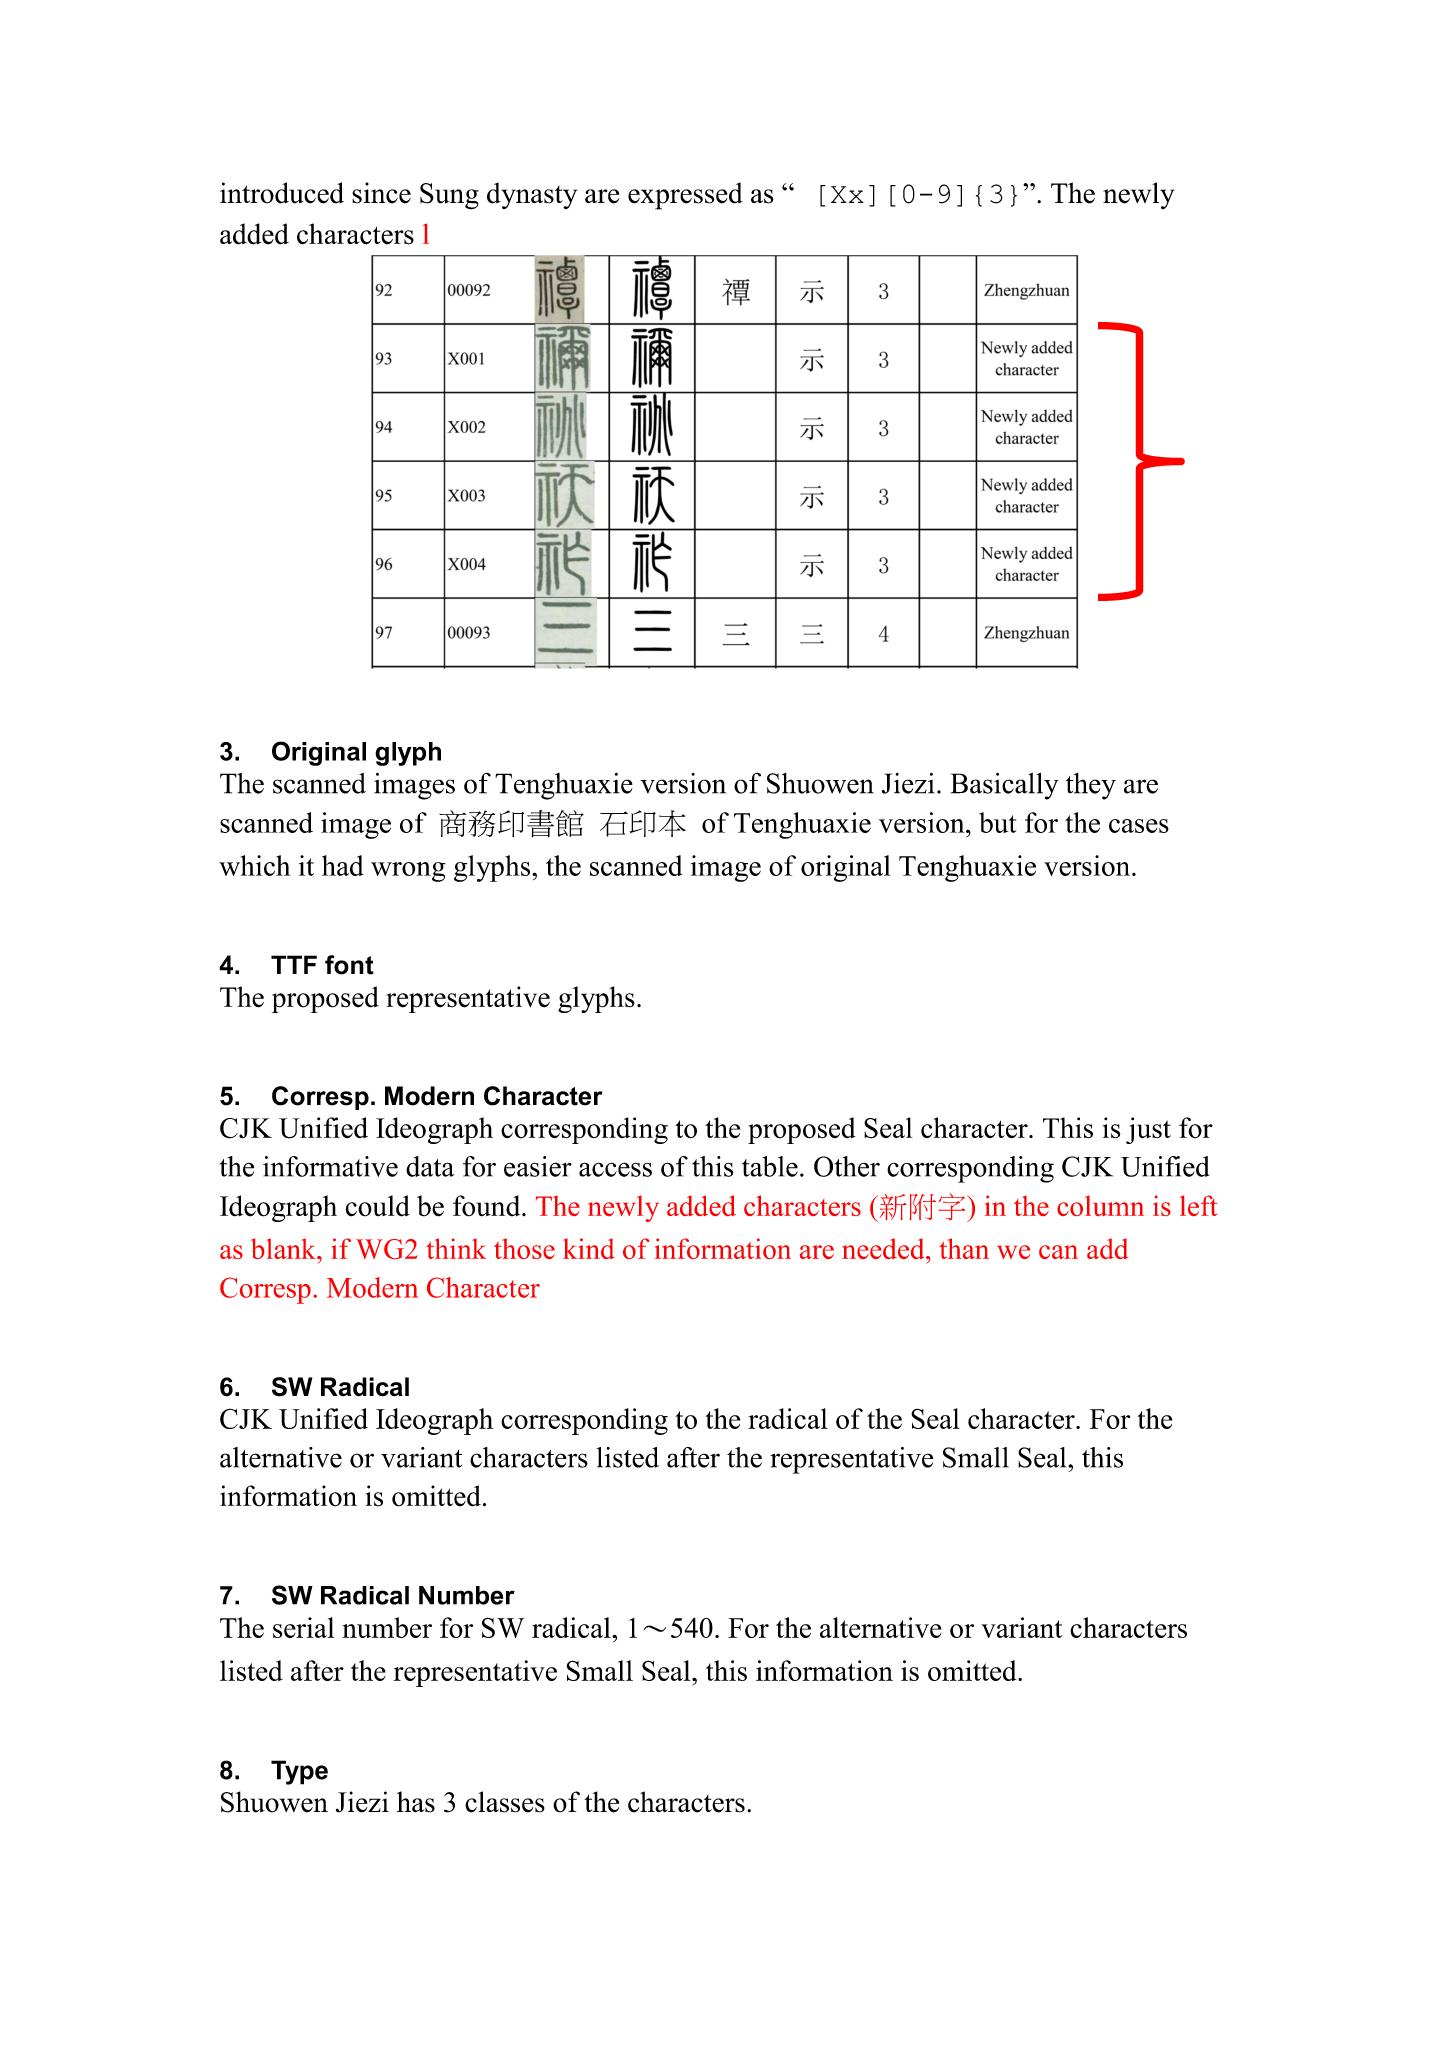 The width and height of the document is (1450, 2051). Describe the element at coordinates (1091, 786) in the document. I see `they` at that location.
